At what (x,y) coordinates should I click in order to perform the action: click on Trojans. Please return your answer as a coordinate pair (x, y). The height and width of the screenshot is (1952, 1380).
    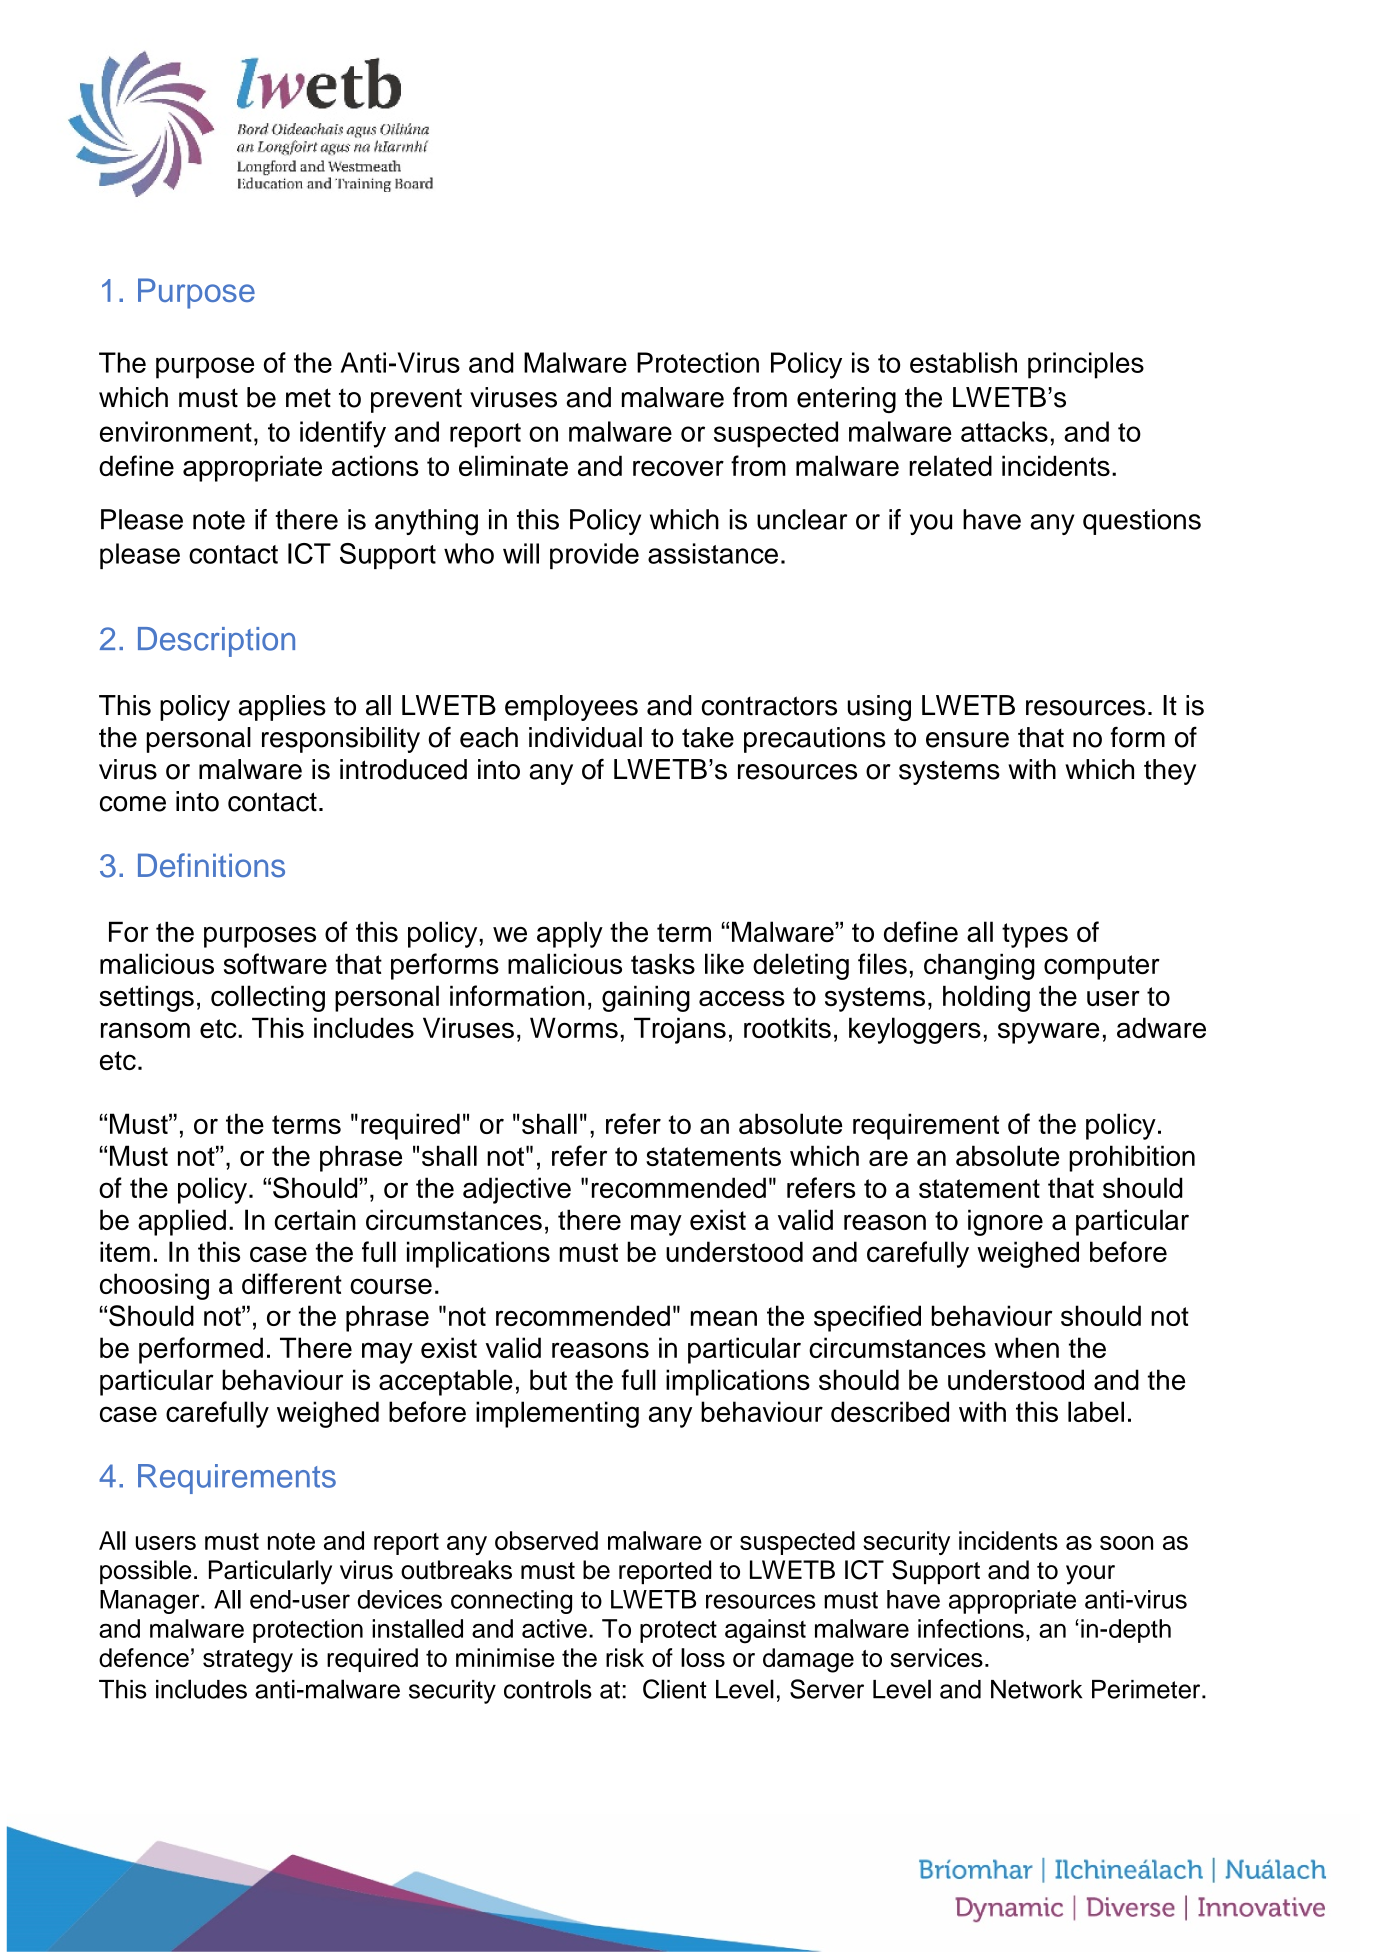
    Looking at the image, I should click on (680, 1030).
